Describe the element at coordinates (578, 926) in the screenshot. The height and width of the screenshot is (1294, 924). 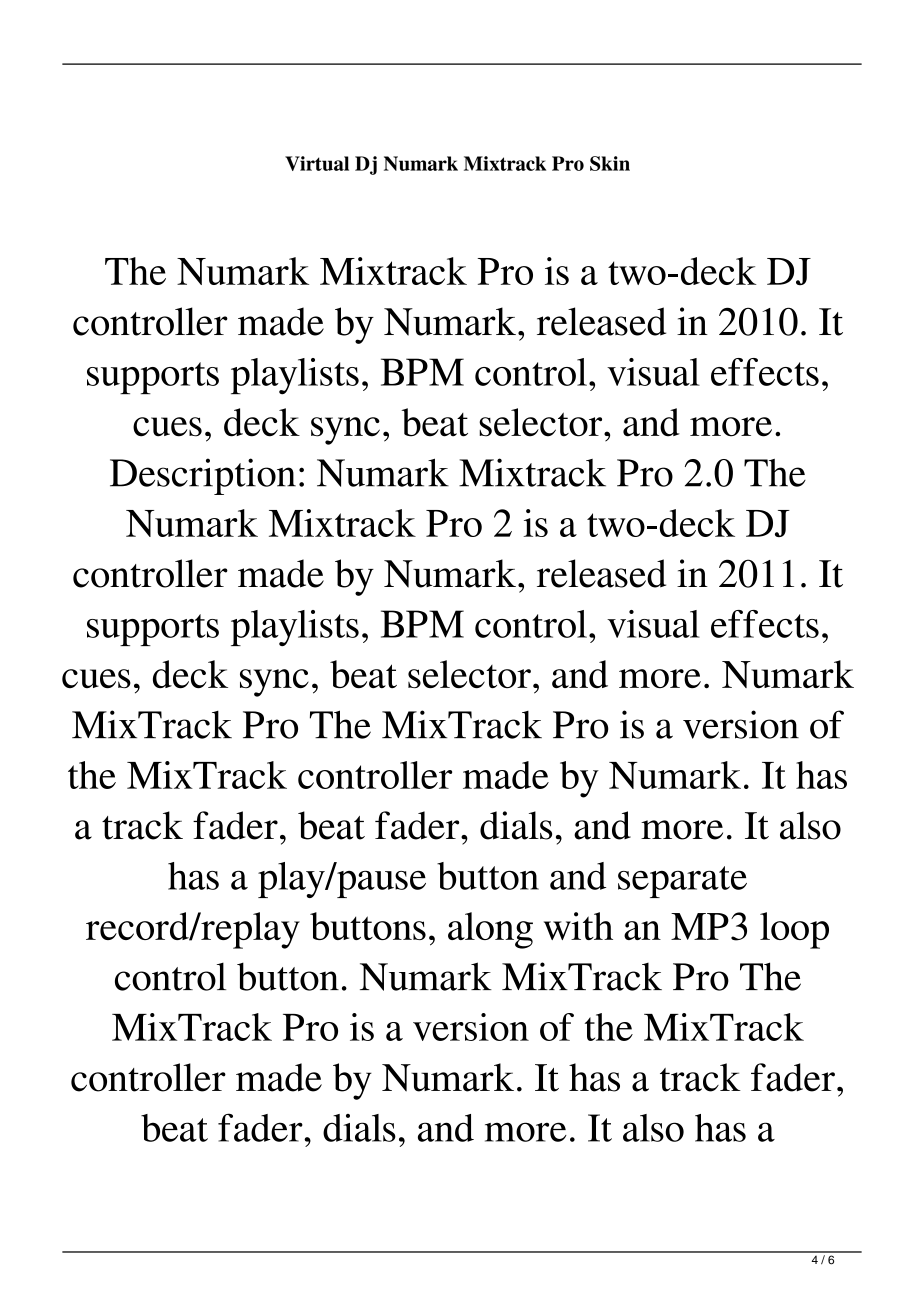
I see `with` at that location.
